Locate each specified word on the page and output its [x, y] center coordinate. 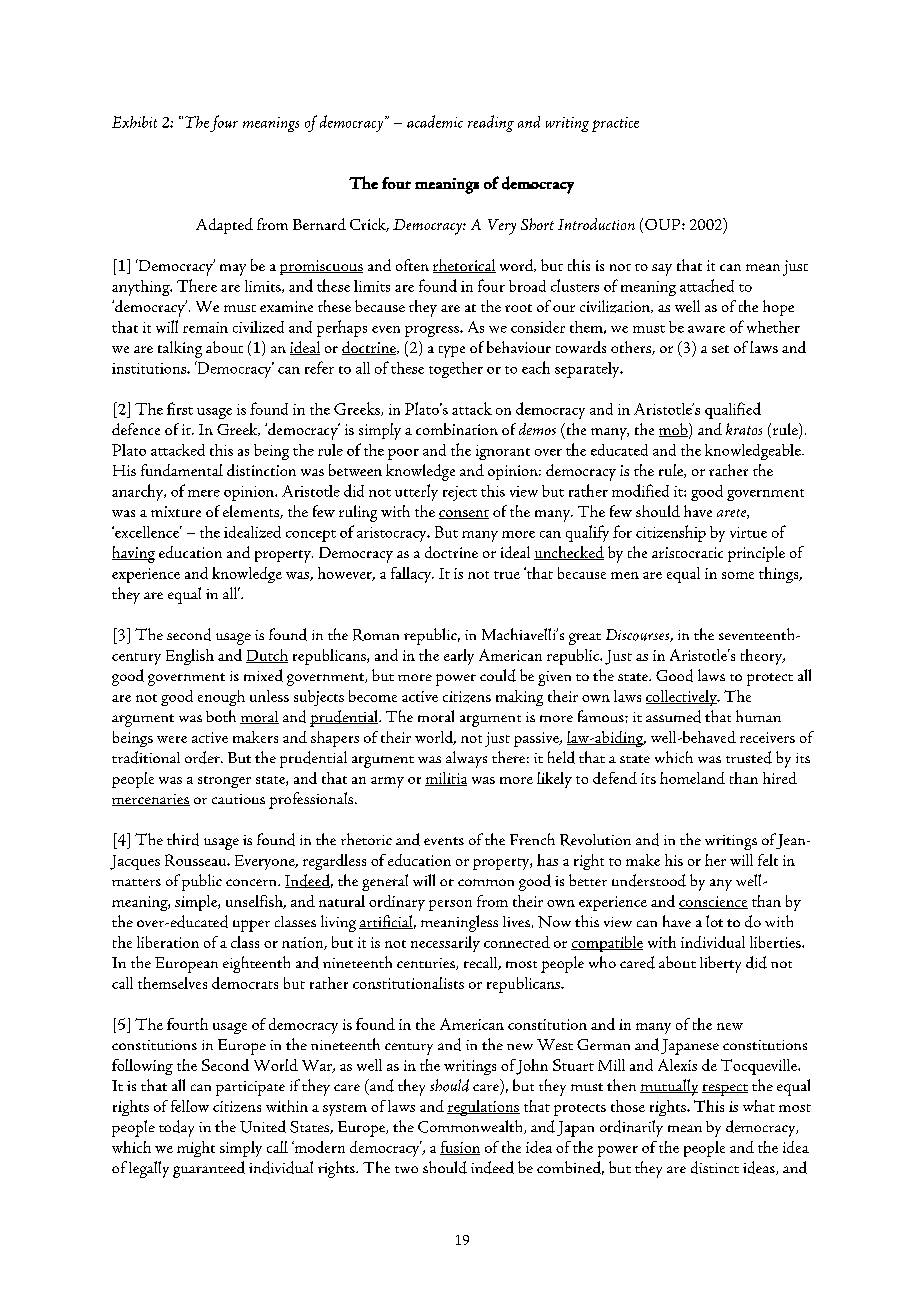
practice [615, 124]
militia [446, 779]
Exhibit [134, 122]
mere [204, 493]
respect [725, 1090]
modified [640, 490]
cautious [238, 799]
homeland [692, 778]
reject [460, 493]
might [196, 1149]
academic [435, 121]
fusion [460, 1148]
